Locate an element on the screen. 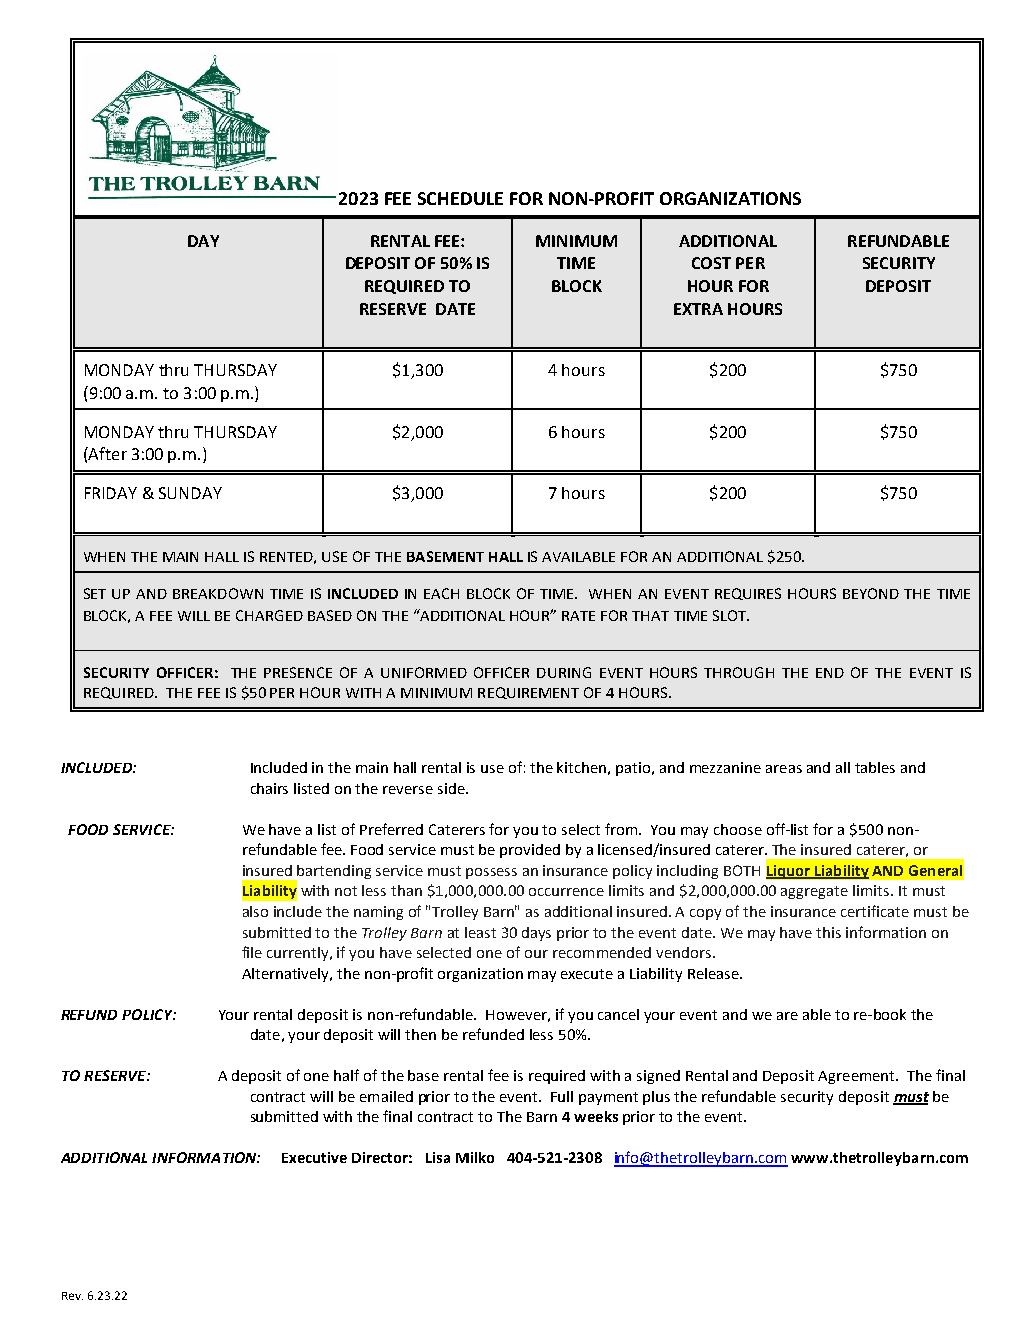  EACH is located at coordinates (441, 593).
